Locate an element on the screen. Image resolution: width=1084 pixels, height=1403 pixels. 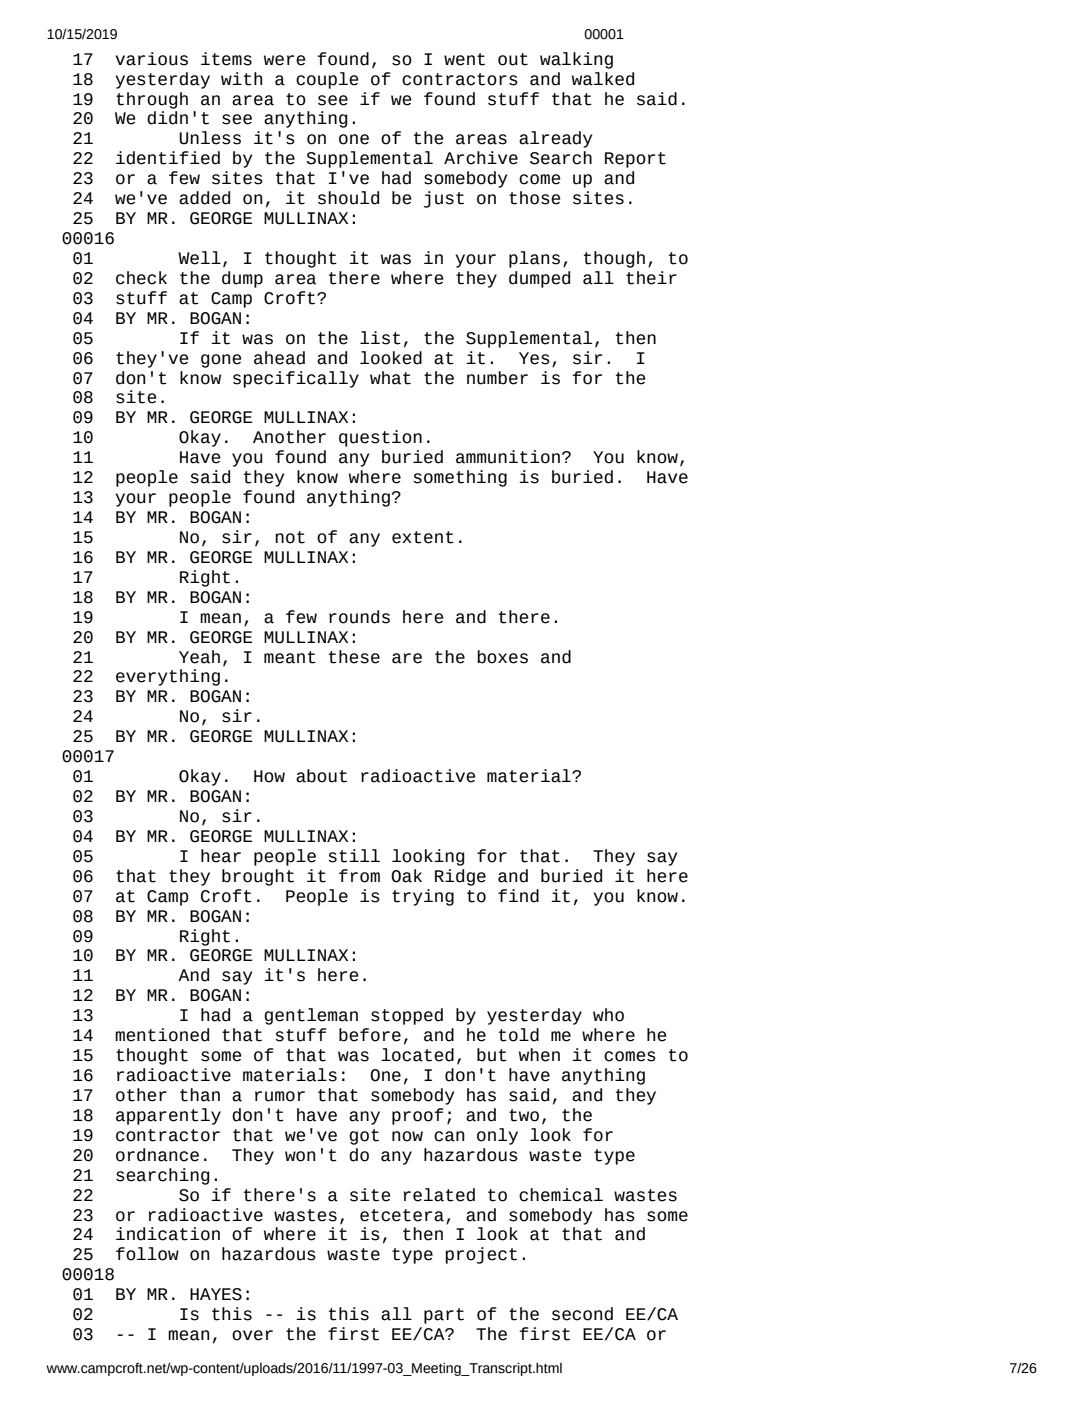
Yeah is located at coordinates (199, 657).
